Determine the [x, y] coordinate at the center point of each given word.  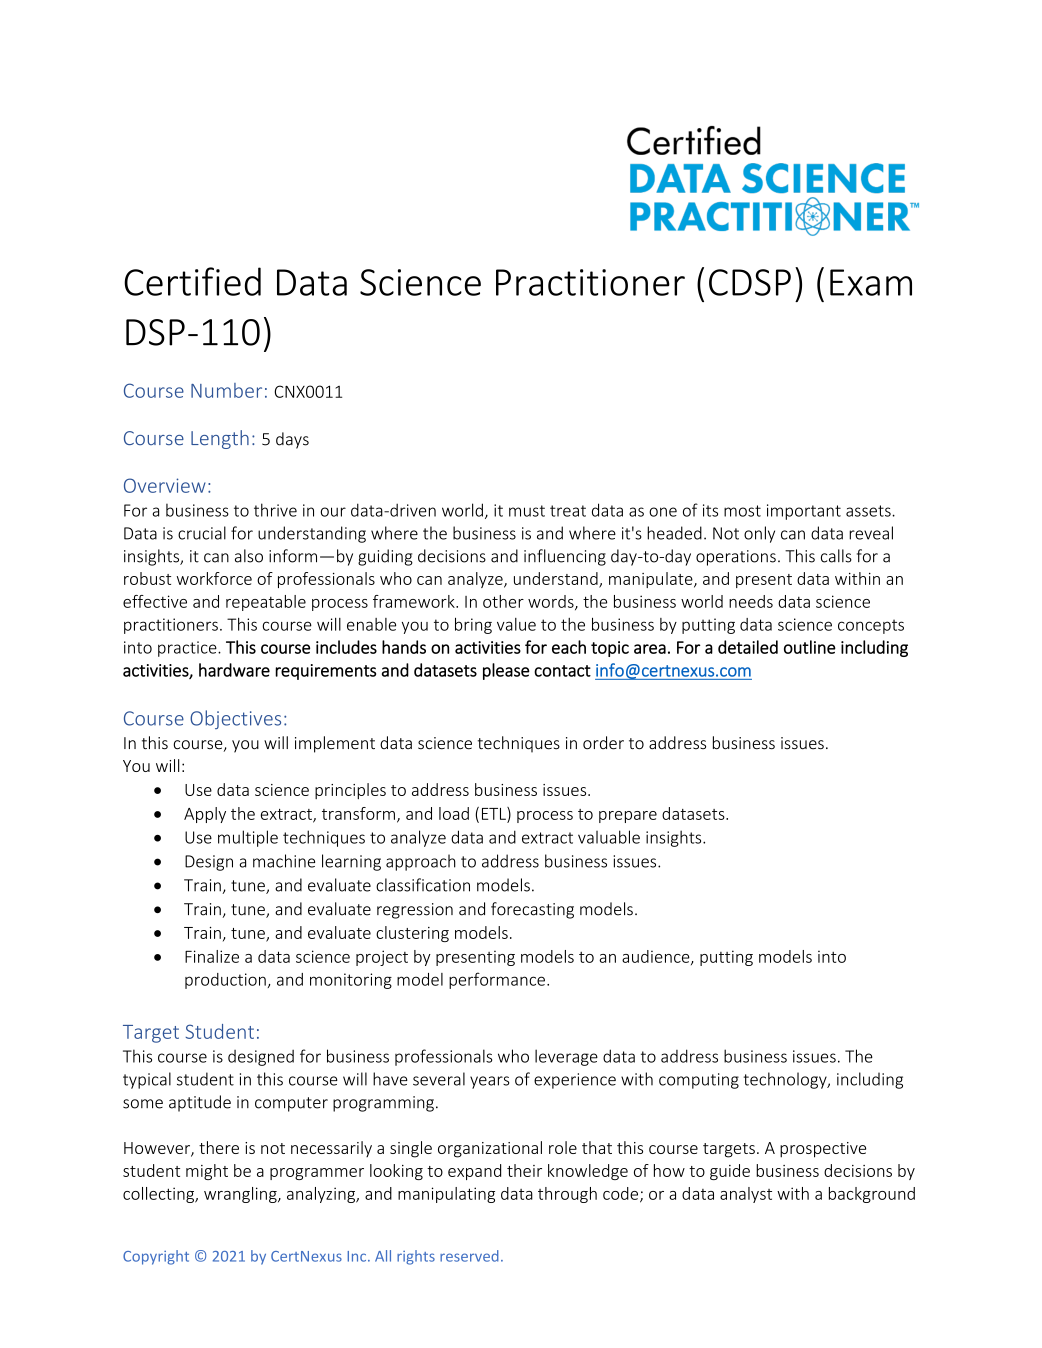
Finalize [212, 956]
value [516, 624]
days [292, 440]
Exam [871, 282]
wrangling [241, 1195]
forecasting [532, 910]
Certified [192, 281]
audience [657, 957]
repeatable [266, 603]
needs [751, 601]
